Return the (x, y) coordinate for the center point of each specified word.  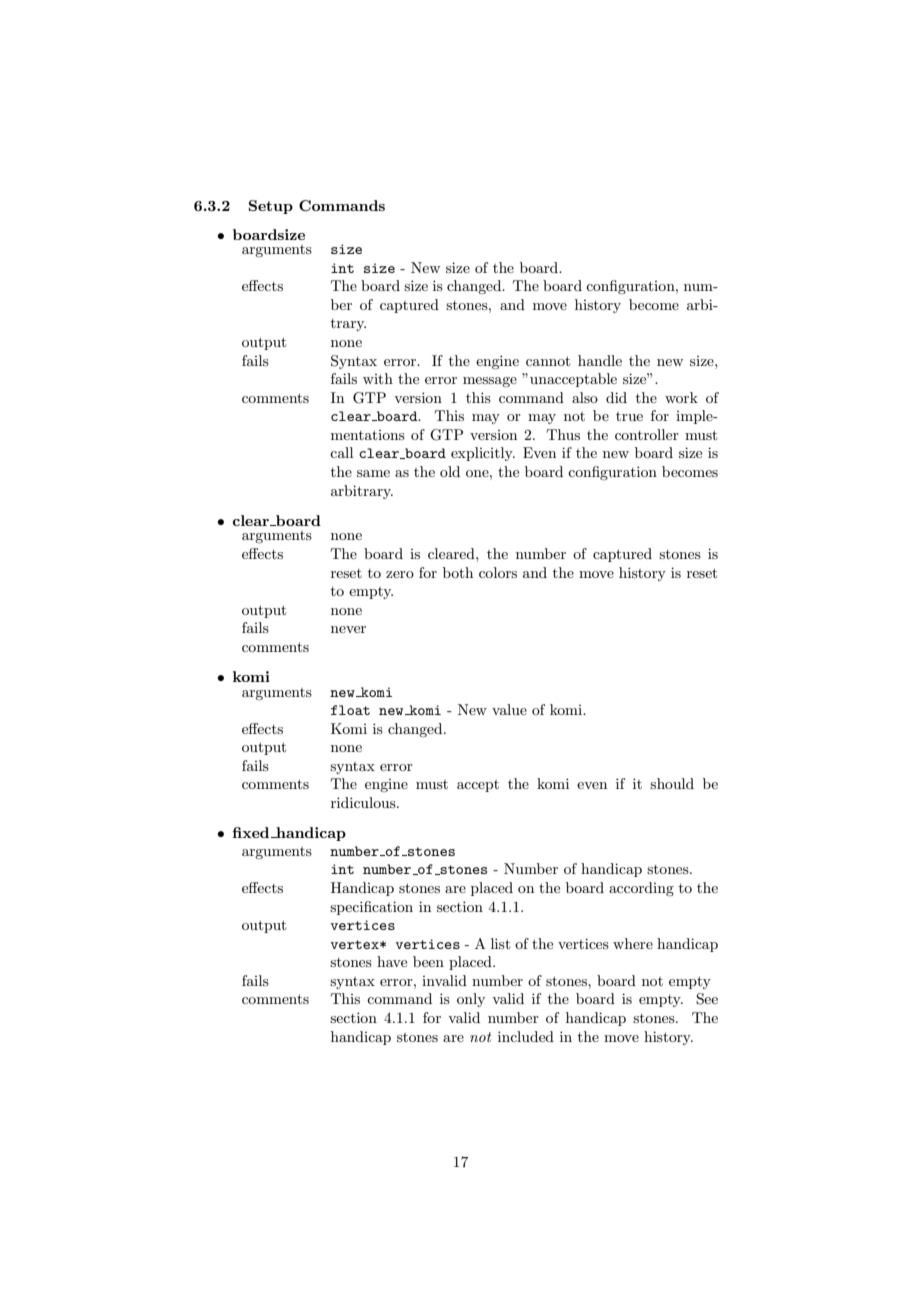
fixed (252, 832)
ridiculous (364, 802)
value (509, 709)
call (341, 452)
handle (600, 360)
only (471, 1000)
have (392, 961)
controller (647, 434)
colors (498, 572)
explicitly (483, 454)
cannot (548, 361)
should (672, 783)
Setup (271, 207)
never (348, 629)
